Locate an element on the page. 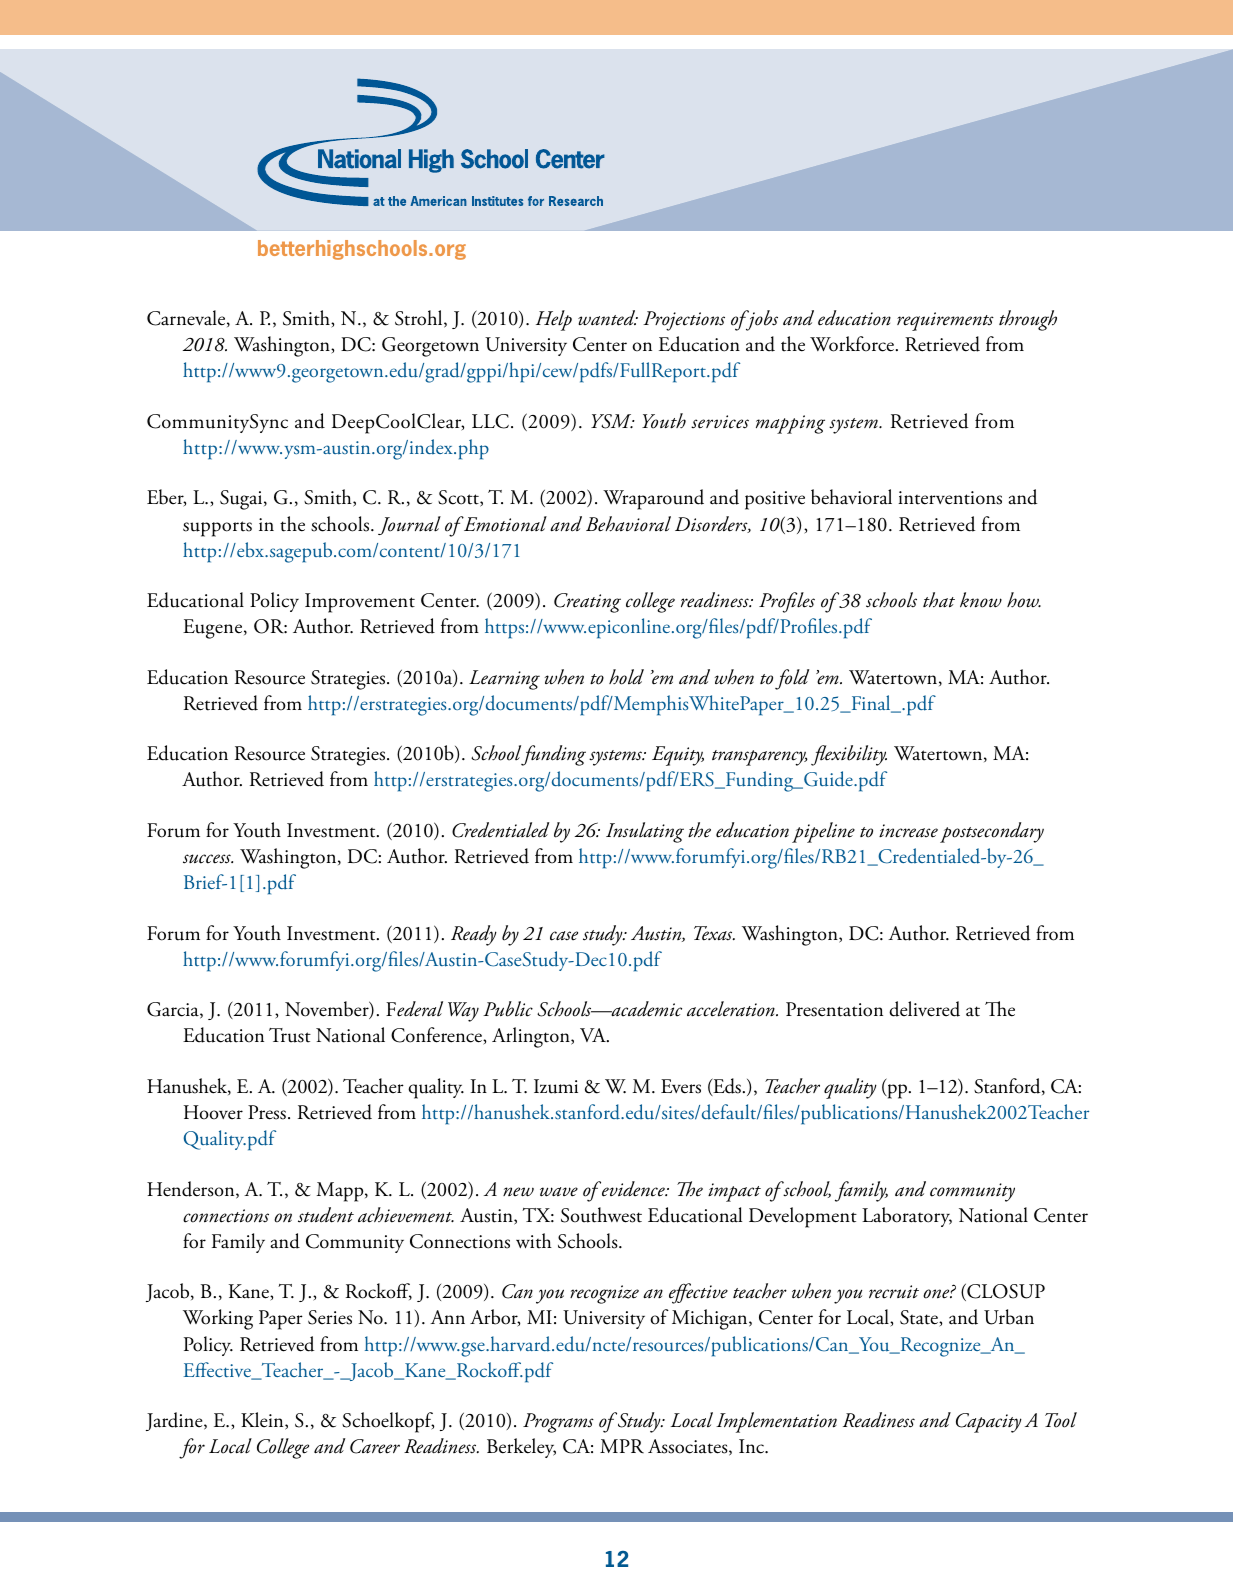  Evers is located at coordinates (681, 1086).
